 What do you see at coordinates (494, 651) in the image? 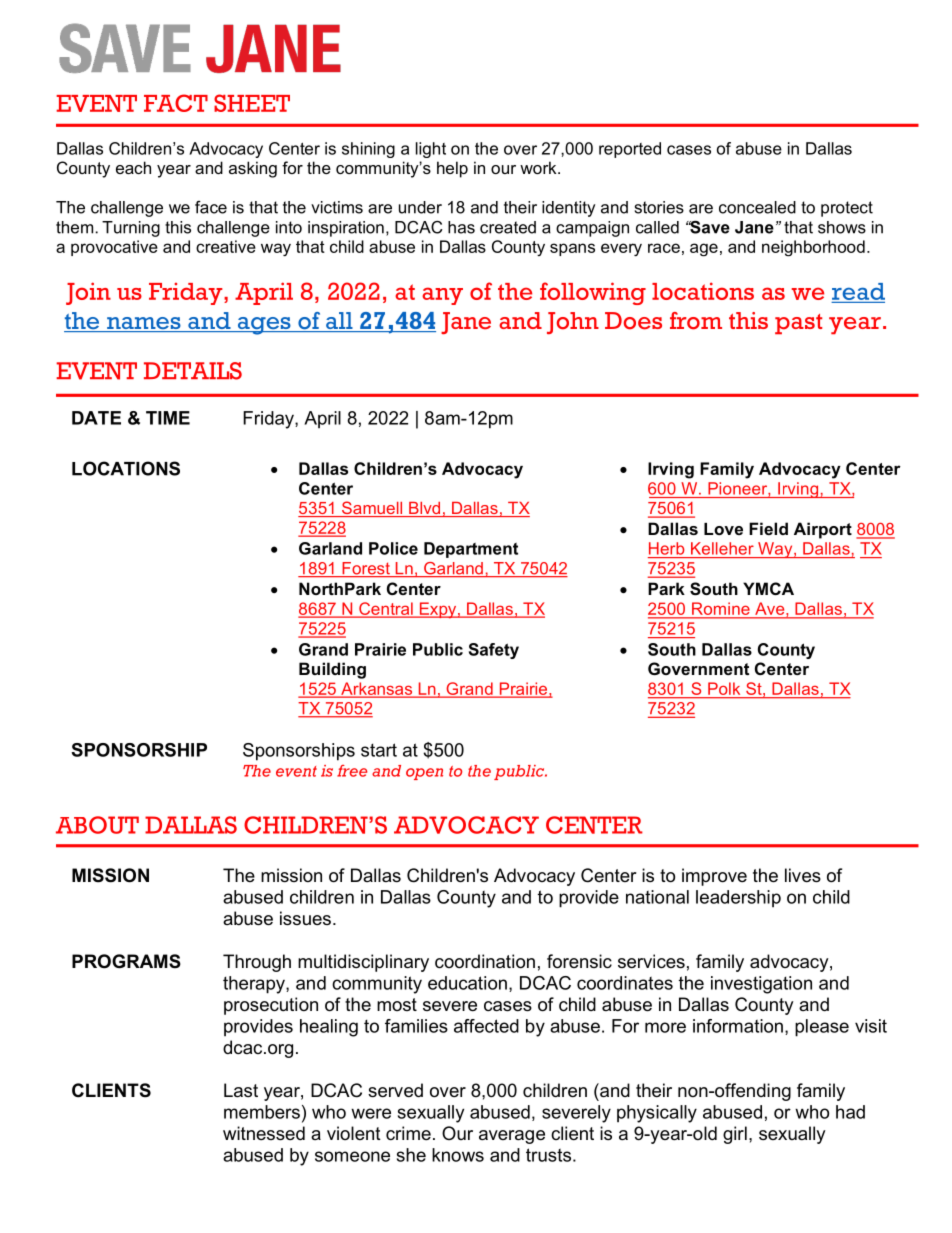
I see `Safety` at bounding box center [494, 651].
